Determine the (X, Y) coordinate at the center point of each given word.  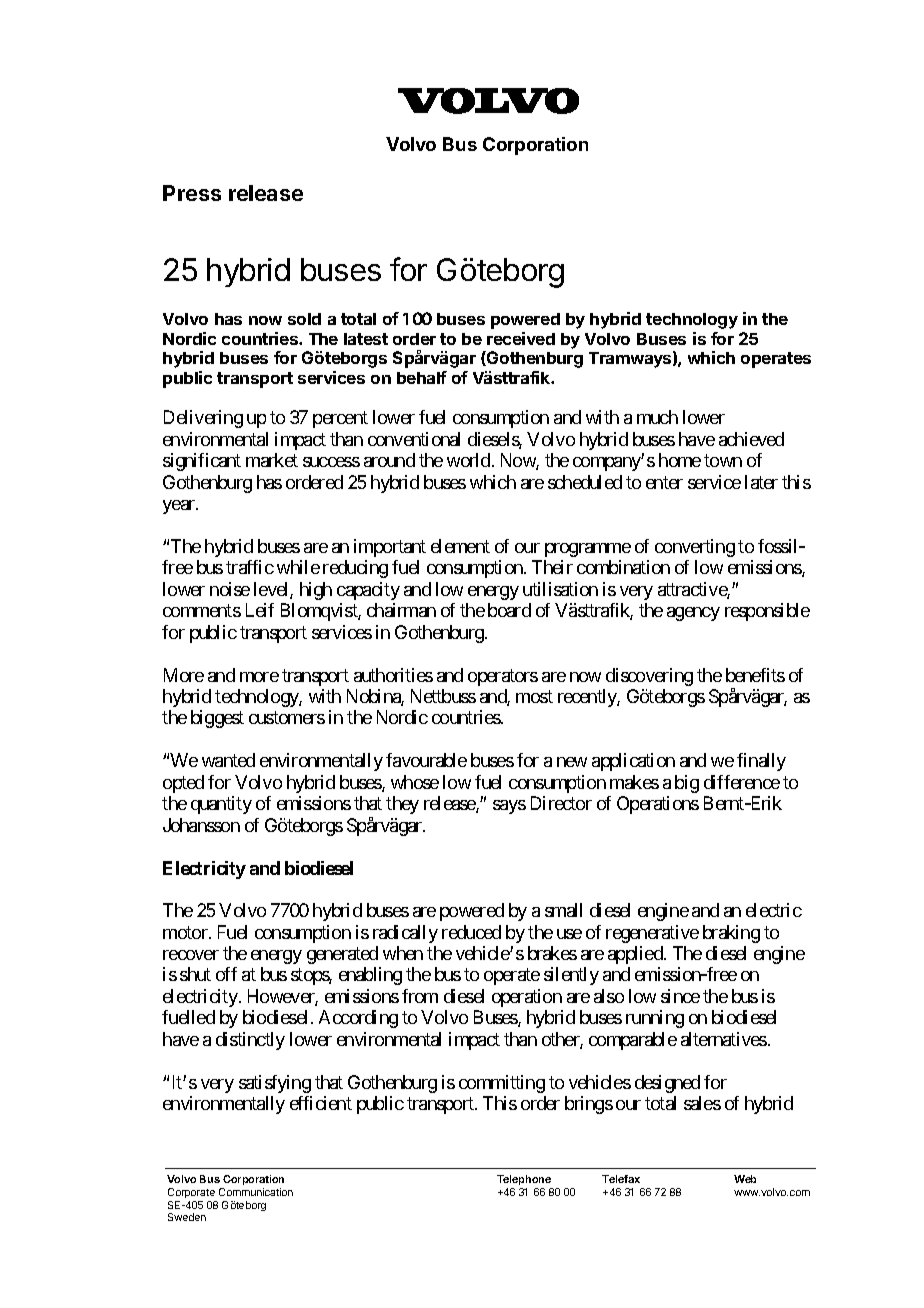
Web (745, 1179)
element (460, 546)
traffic (250, 567)
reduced (471, 932)
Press (192, 193)
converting (695, 548)
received (521, 338)
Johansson (201, 825)
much (657, 417)
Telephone (525, 1182)
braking (731, 934)
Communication (256, 1192)
